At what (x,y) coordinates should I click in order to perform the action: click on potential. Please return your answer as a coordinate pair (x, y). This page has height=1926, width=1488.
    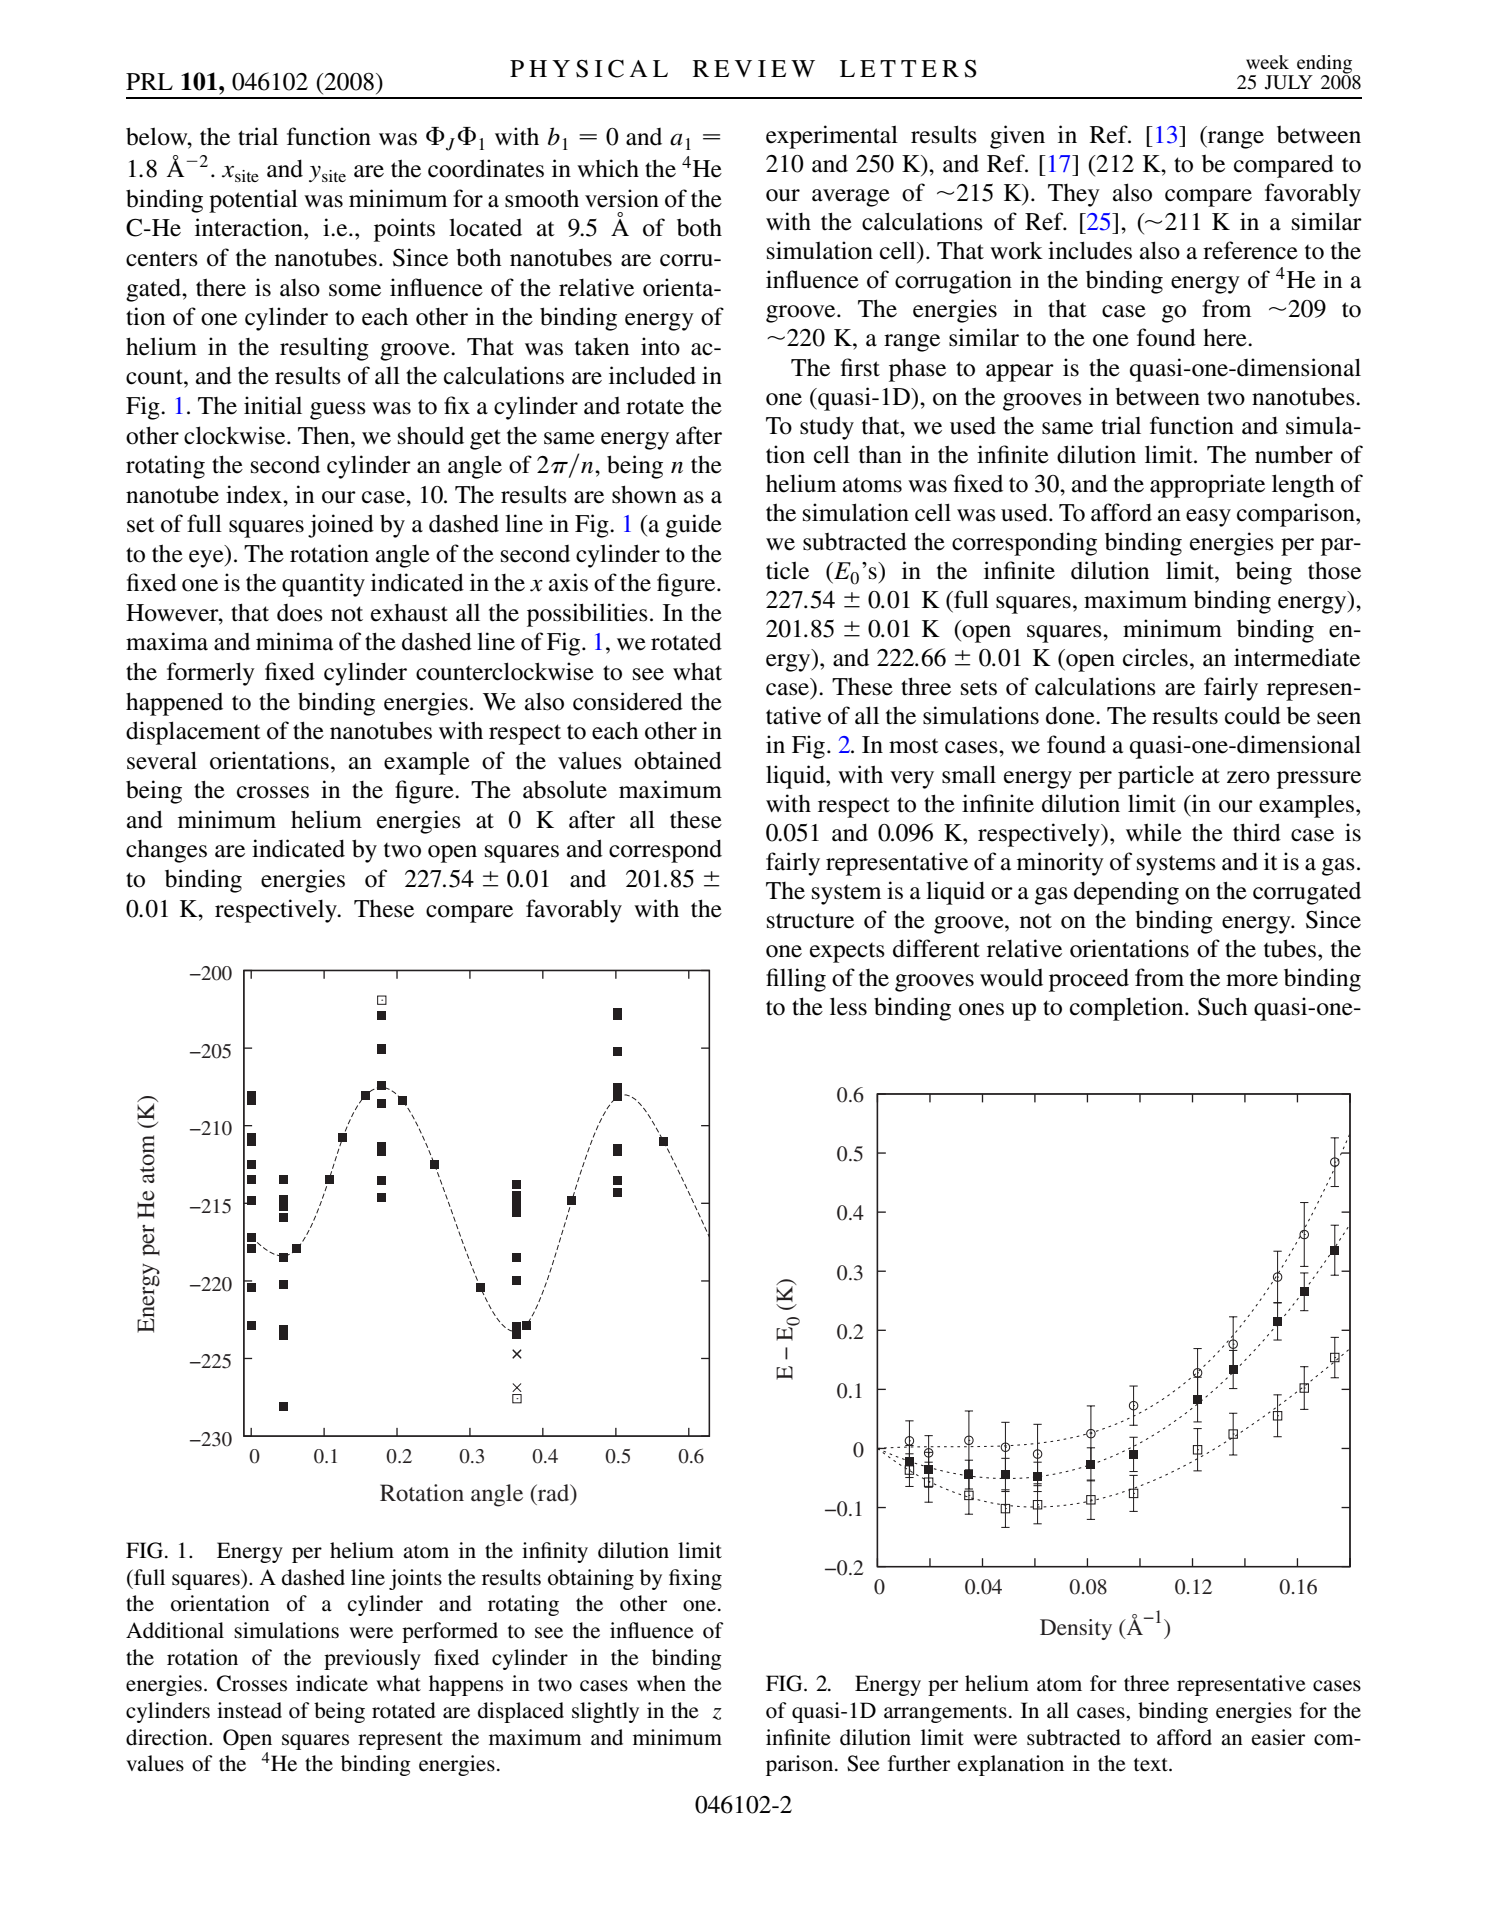
    Looking at the image, I should click on (253, 201).
